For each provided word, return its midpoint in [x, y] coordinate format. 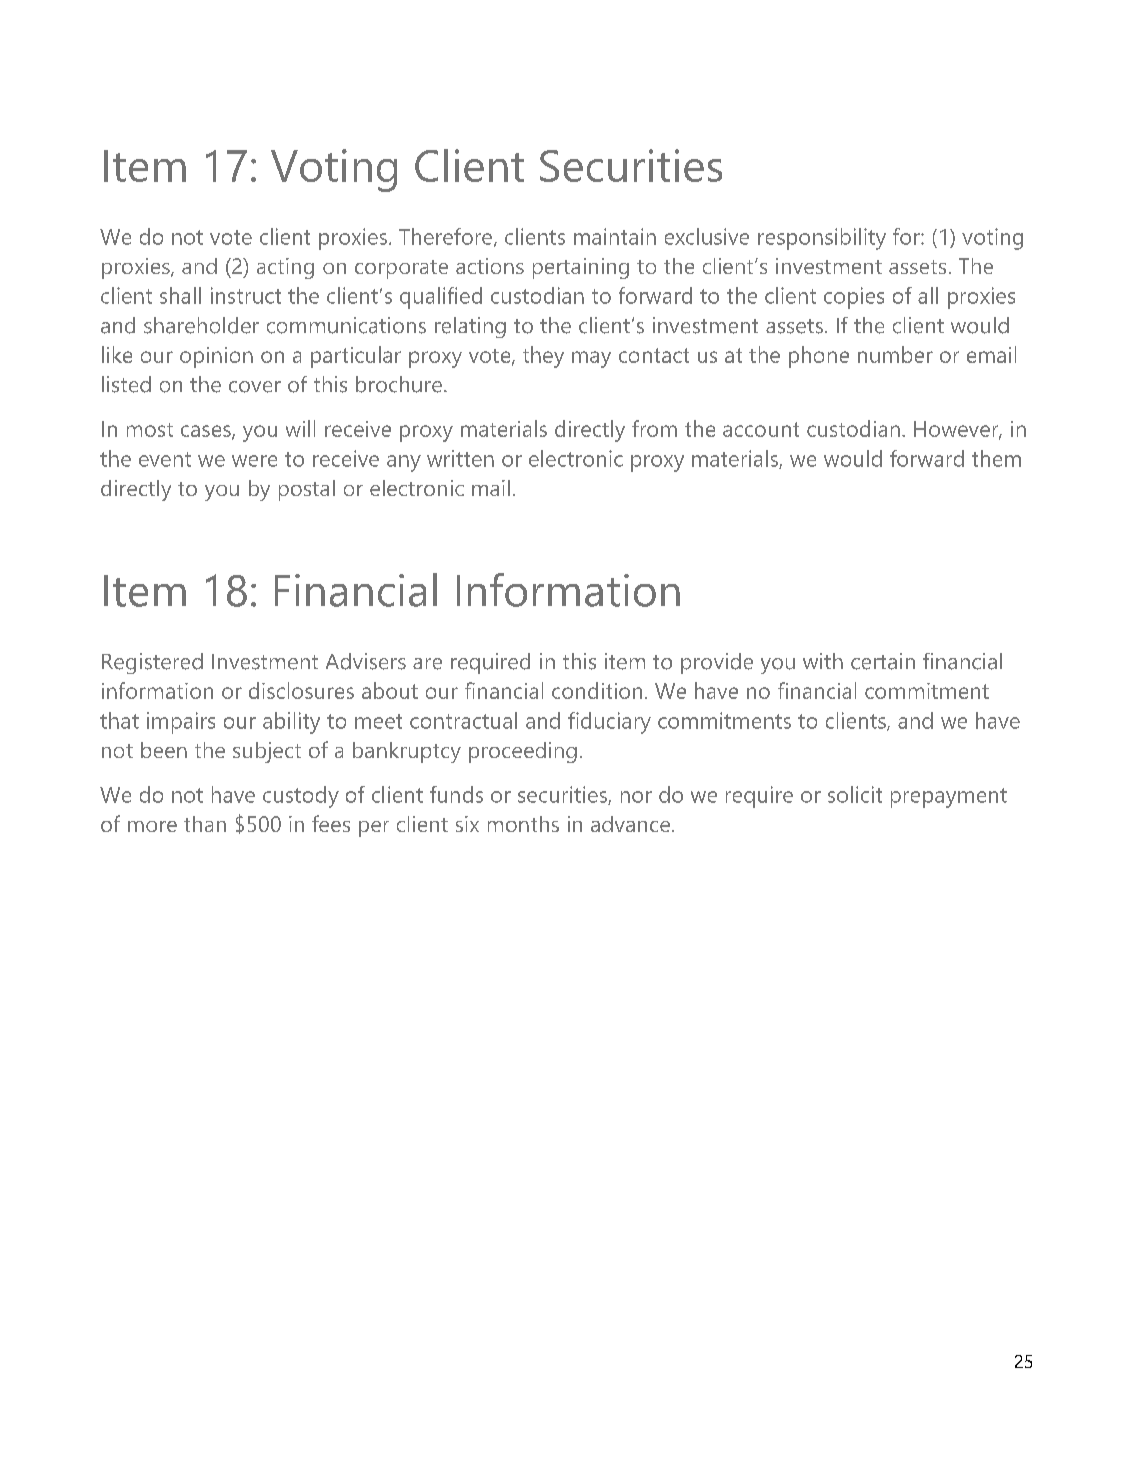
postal [307, 490]
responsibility [822, 239]
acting [285, 268]
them [996, 458]
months [523, 824]
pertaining [581, 268]
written [460, 458]
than [205, 824]
